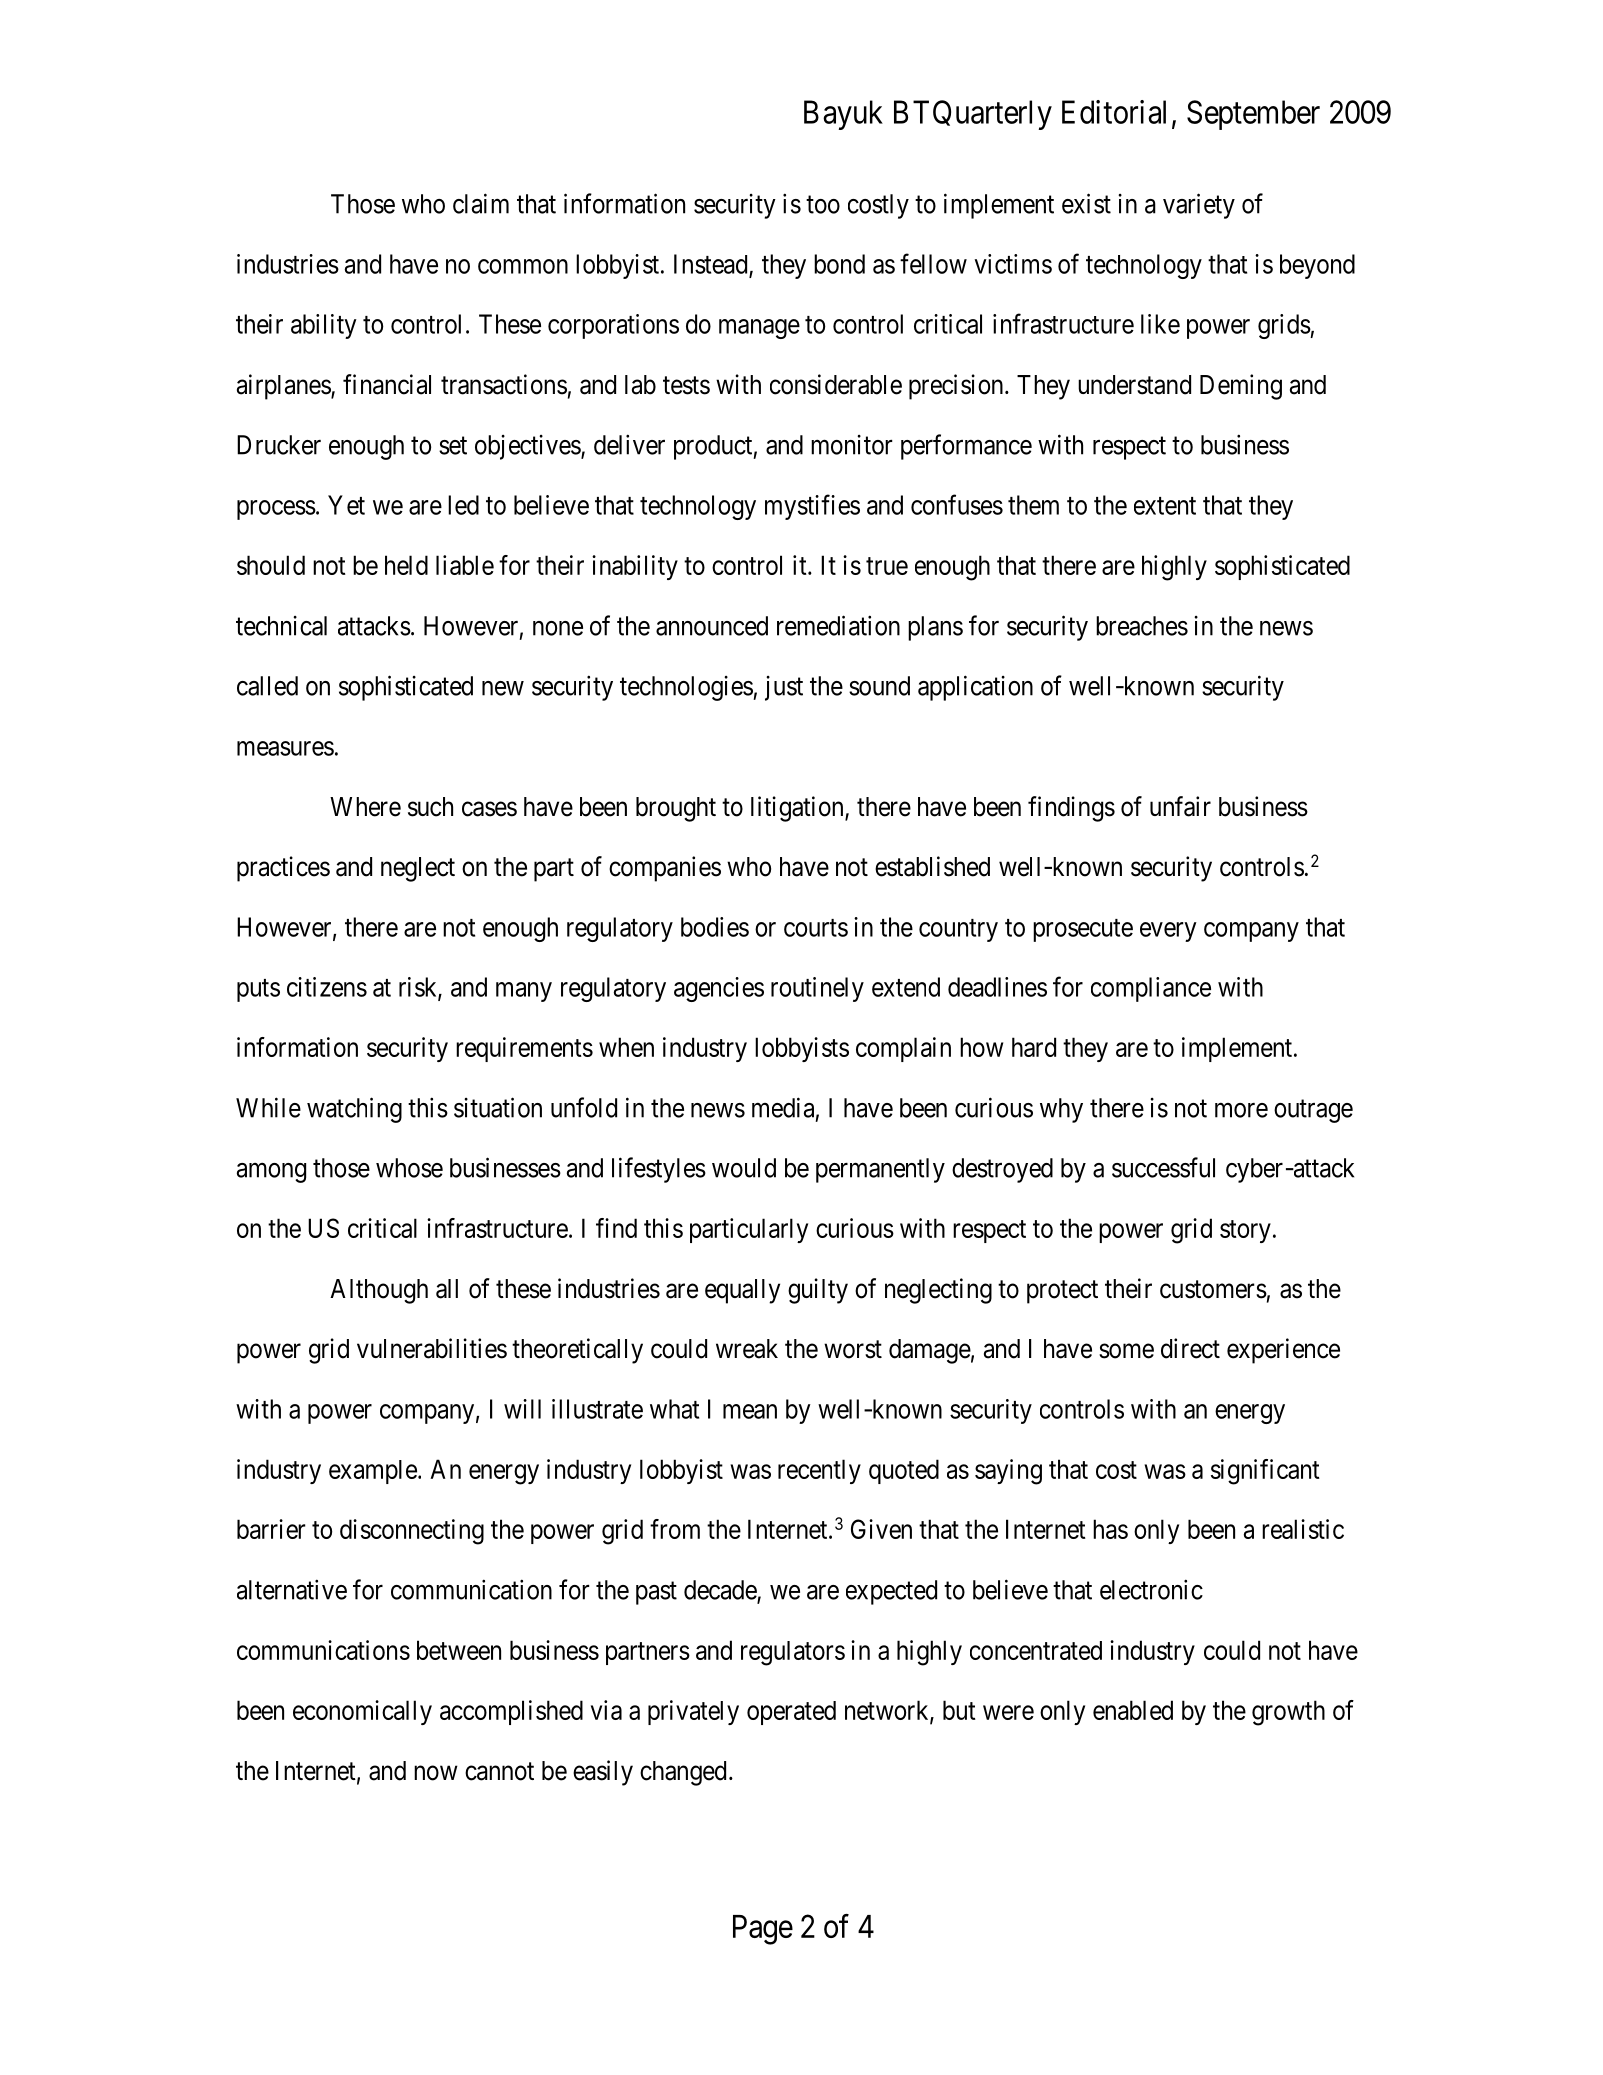 The height and width of the screenshot is (2075, 1603). I want to click on too, so click(823, 205).
